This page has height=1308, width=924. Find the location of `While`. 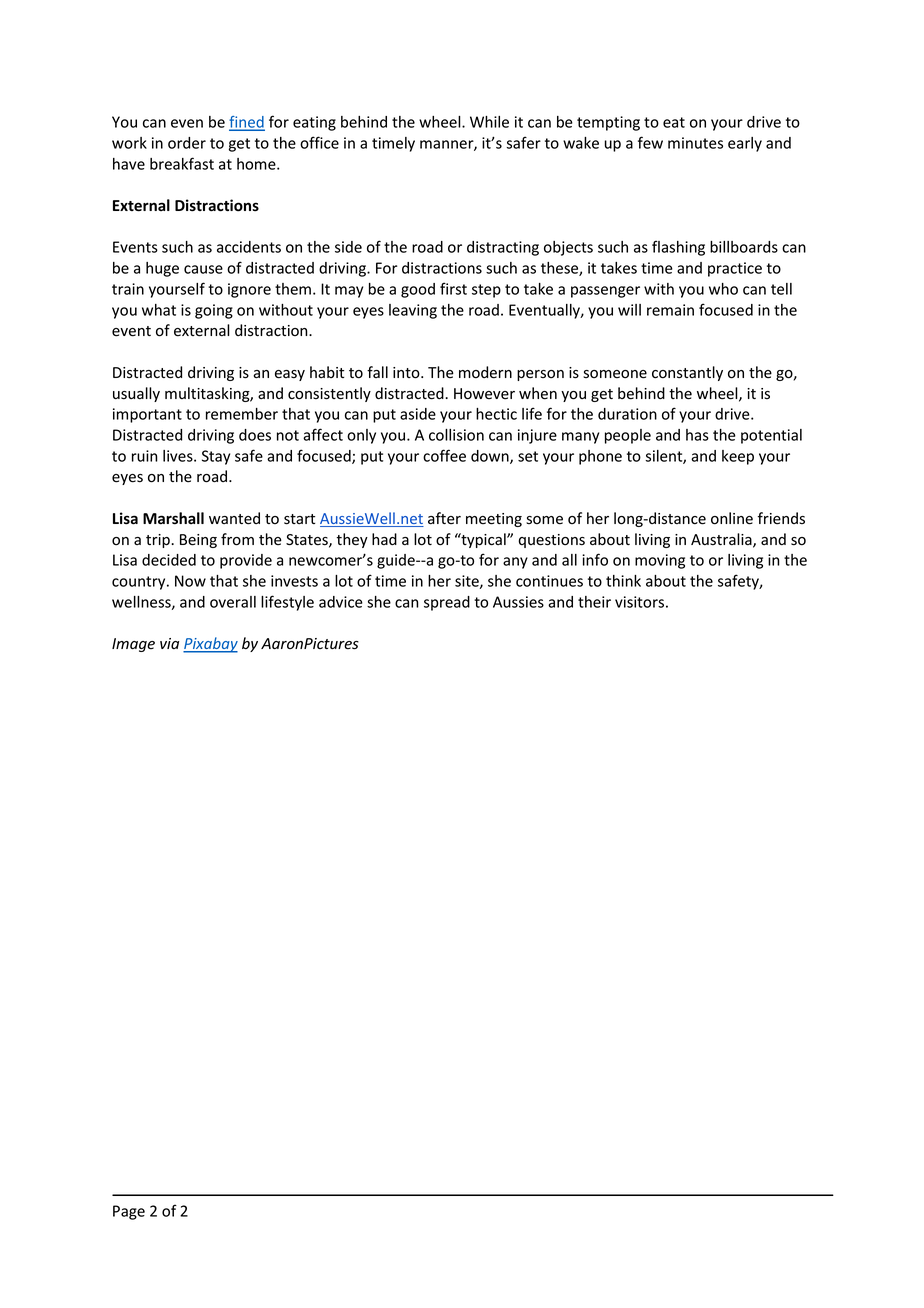

While is located at coordinates (489, 122).
